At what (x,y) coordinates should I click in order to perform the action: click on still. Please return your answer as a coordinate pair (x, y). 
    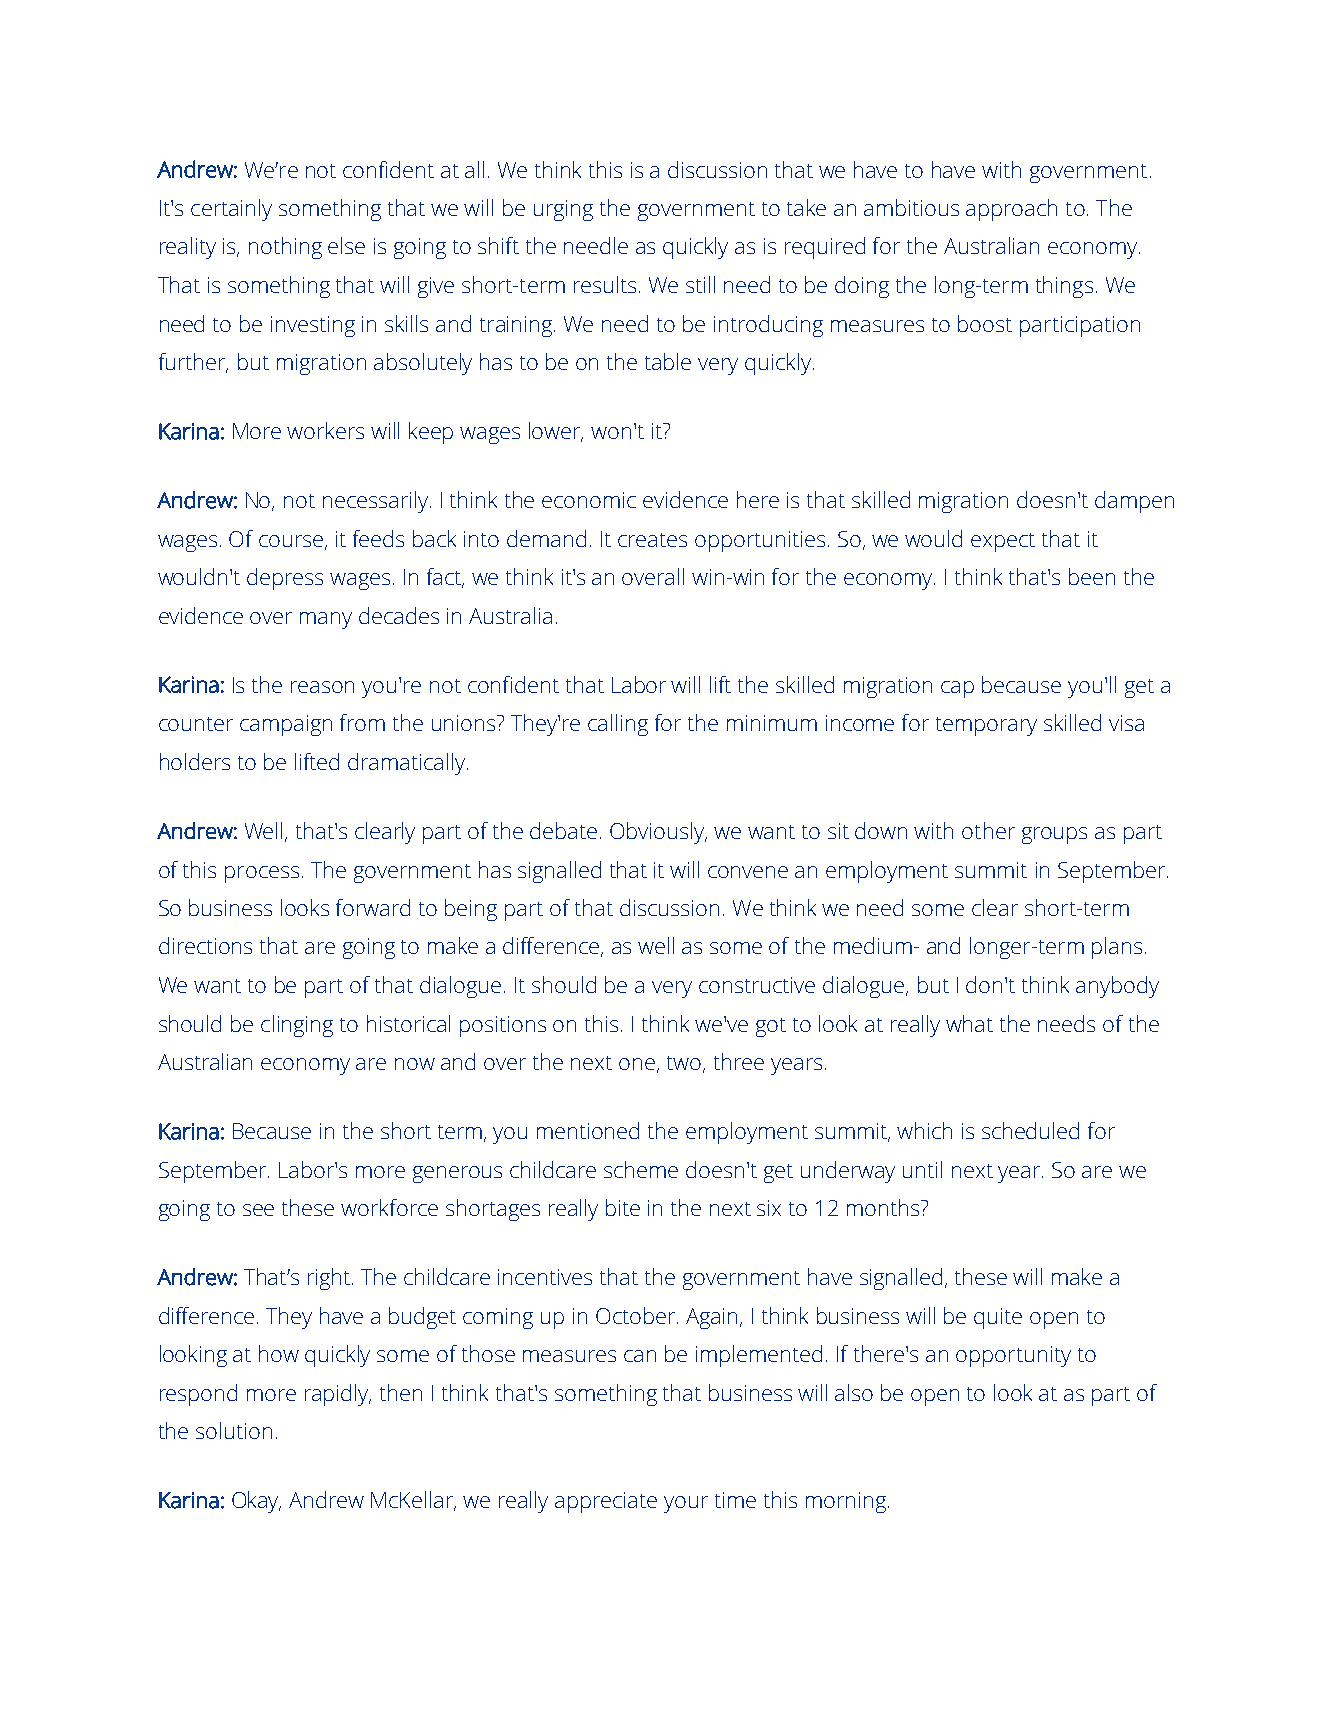
    Looking at the image, I should click on (700, 284).
